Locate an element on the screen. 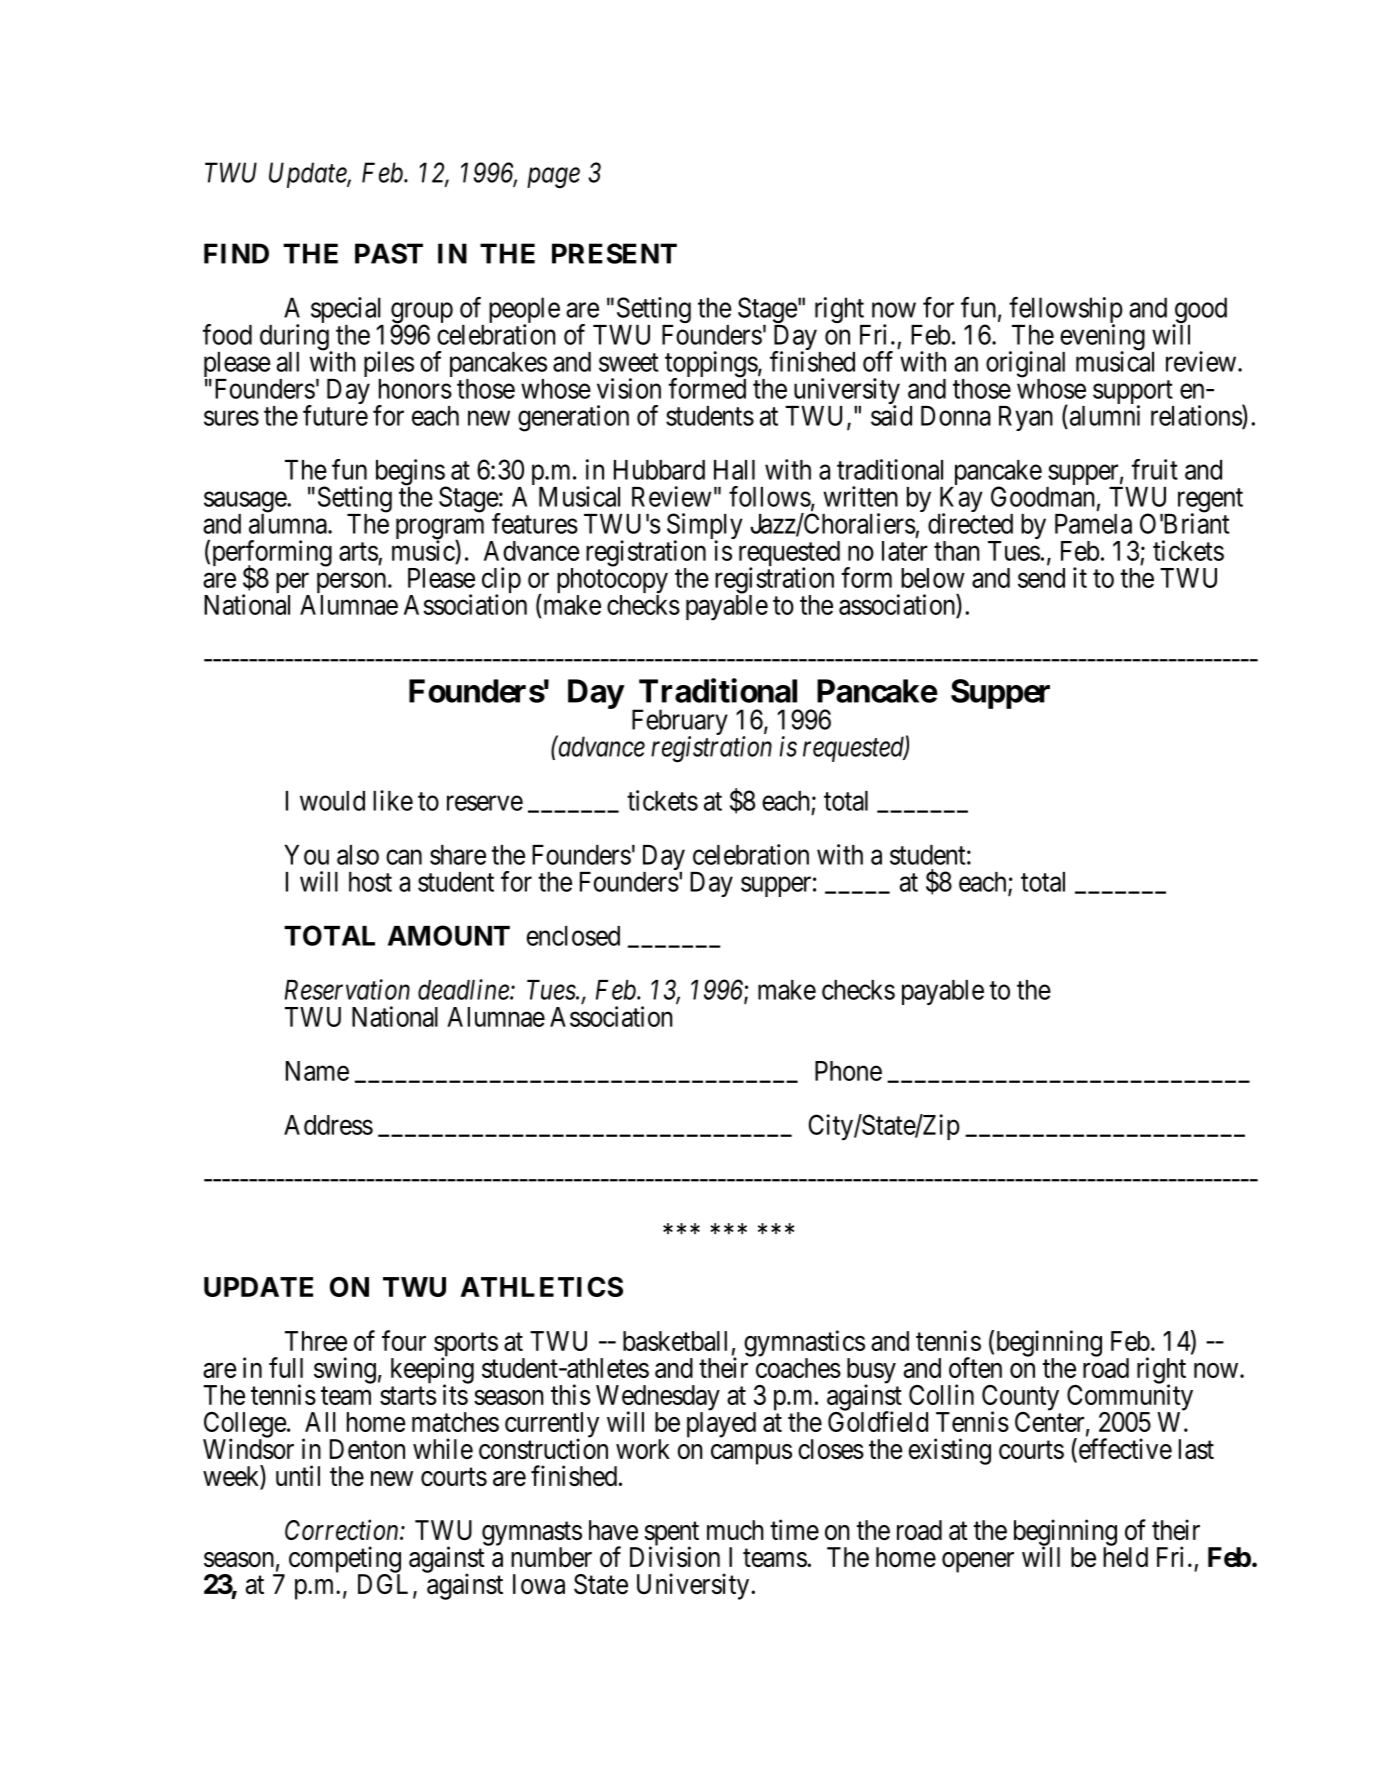  enclosed is located at coordinates (573, 936).
